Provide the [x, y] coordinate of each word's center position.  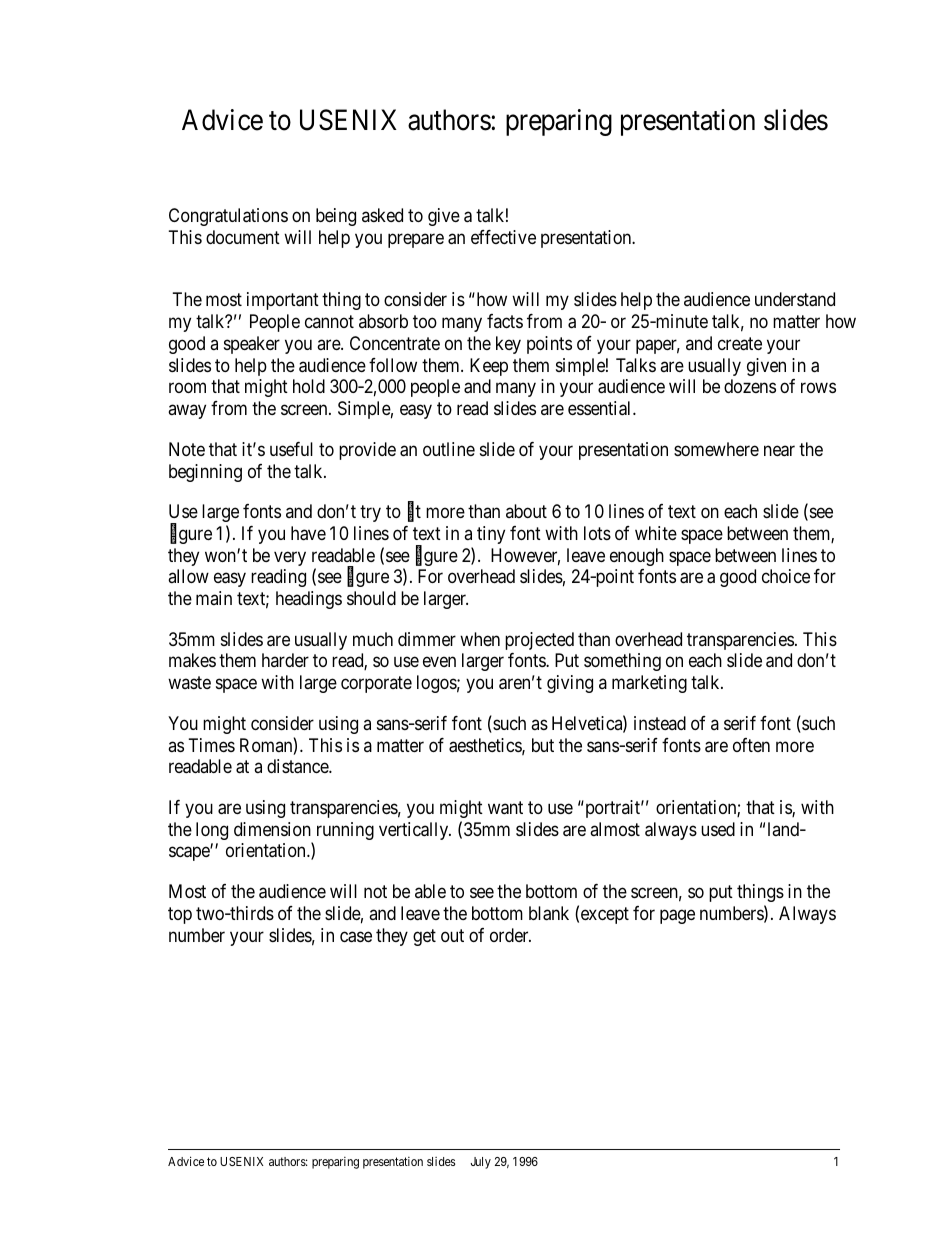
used [718, 829]
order [510, 935]
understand [795, 299]
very [290, 558]
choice [786, 576]
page [677, 916]
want [505, 808]
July [481, 1163]
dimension [272, 829]
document [243, 237]
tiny [491, 535]
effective [503, 237]
